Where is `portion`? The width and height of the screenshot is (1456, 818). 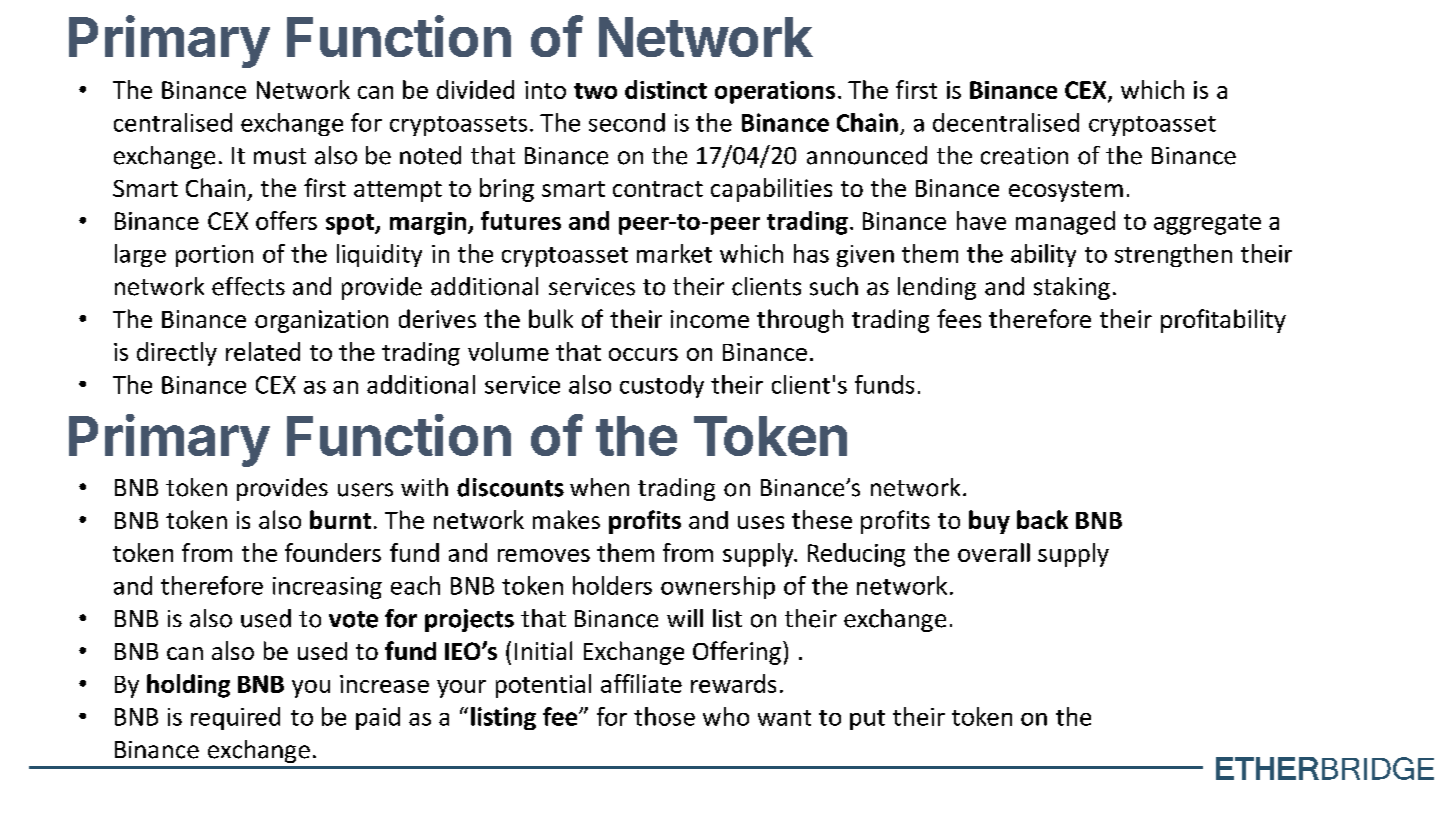
portion is located at coordinates (214, 256).
